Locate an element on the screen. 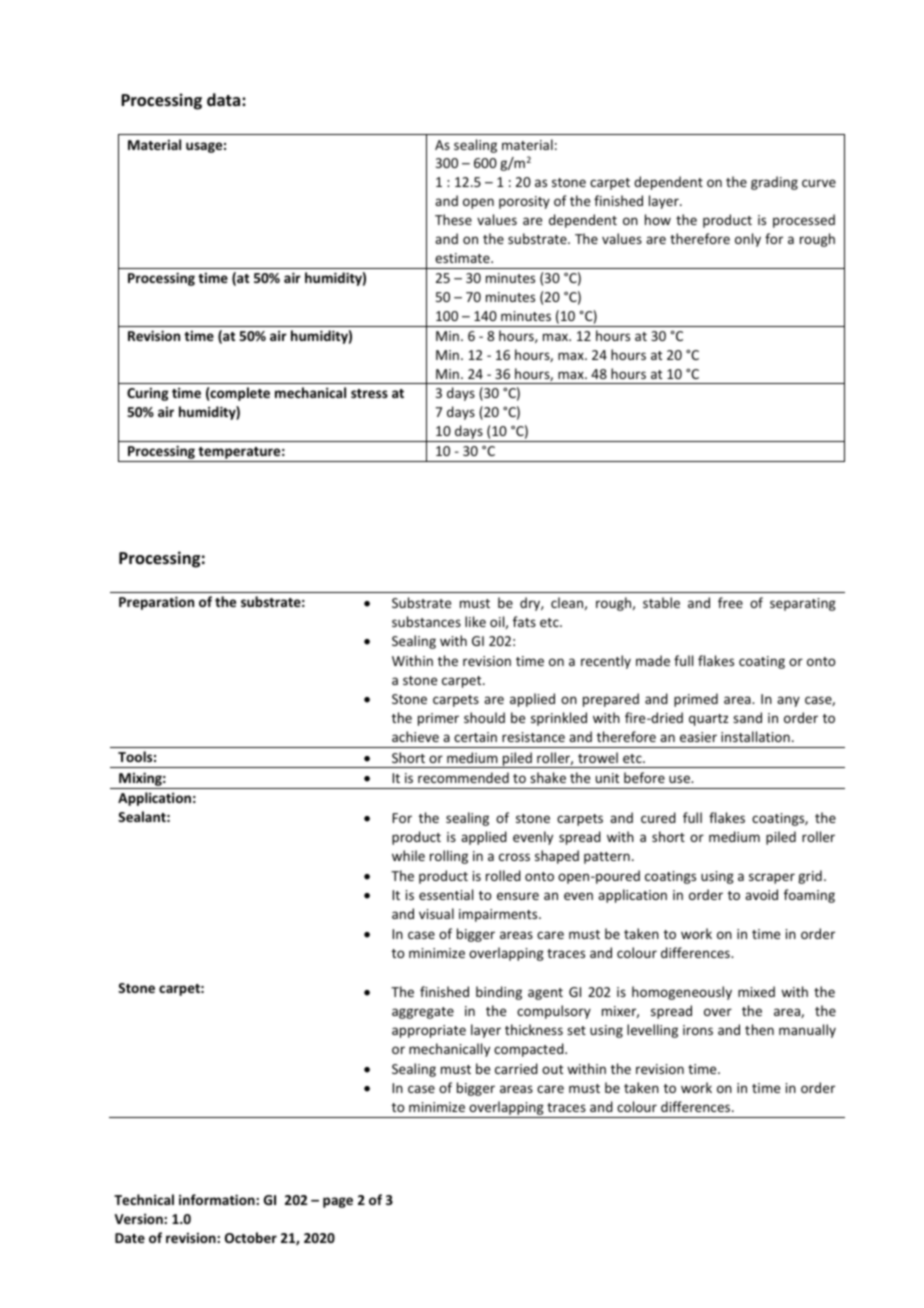 This screenshot has height=1308, width=924. October is located at coordinates (251, 1237).
